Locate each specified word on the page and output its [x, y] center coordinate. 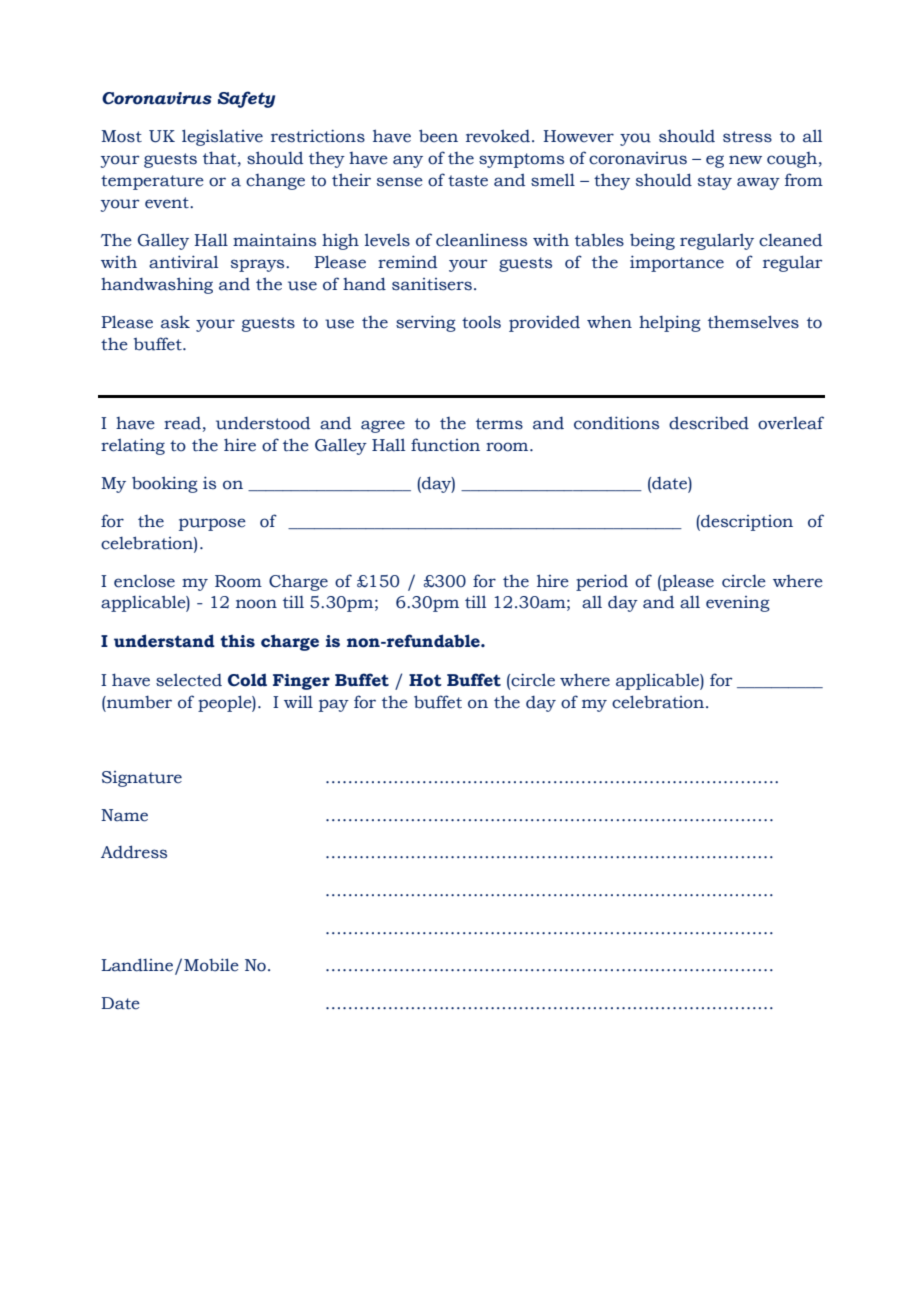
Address [134, 852]
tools [481, 322]
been [438, 136]
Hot [425, 680]
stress [747, 137]
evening [738, 604]
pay [334, 705]
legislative [222, 137]
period [602, 582]
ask [175, 322]
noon [256, 604]
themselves [753, 322]
